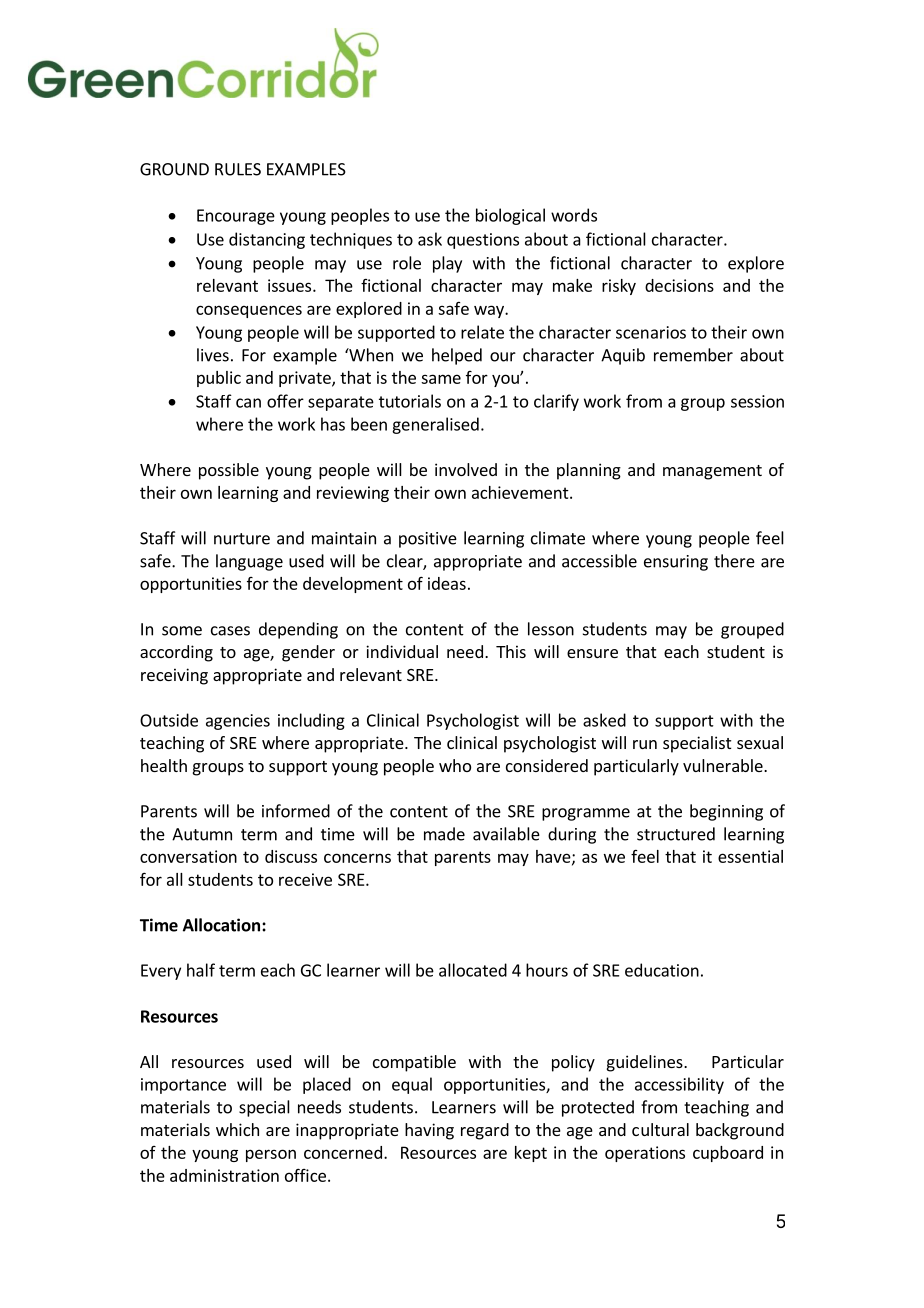 The image size is (924, 1308). What do you see at coordinates (236, 217) in the document?
I see `Encourage` at bounding box center [236, 217].
